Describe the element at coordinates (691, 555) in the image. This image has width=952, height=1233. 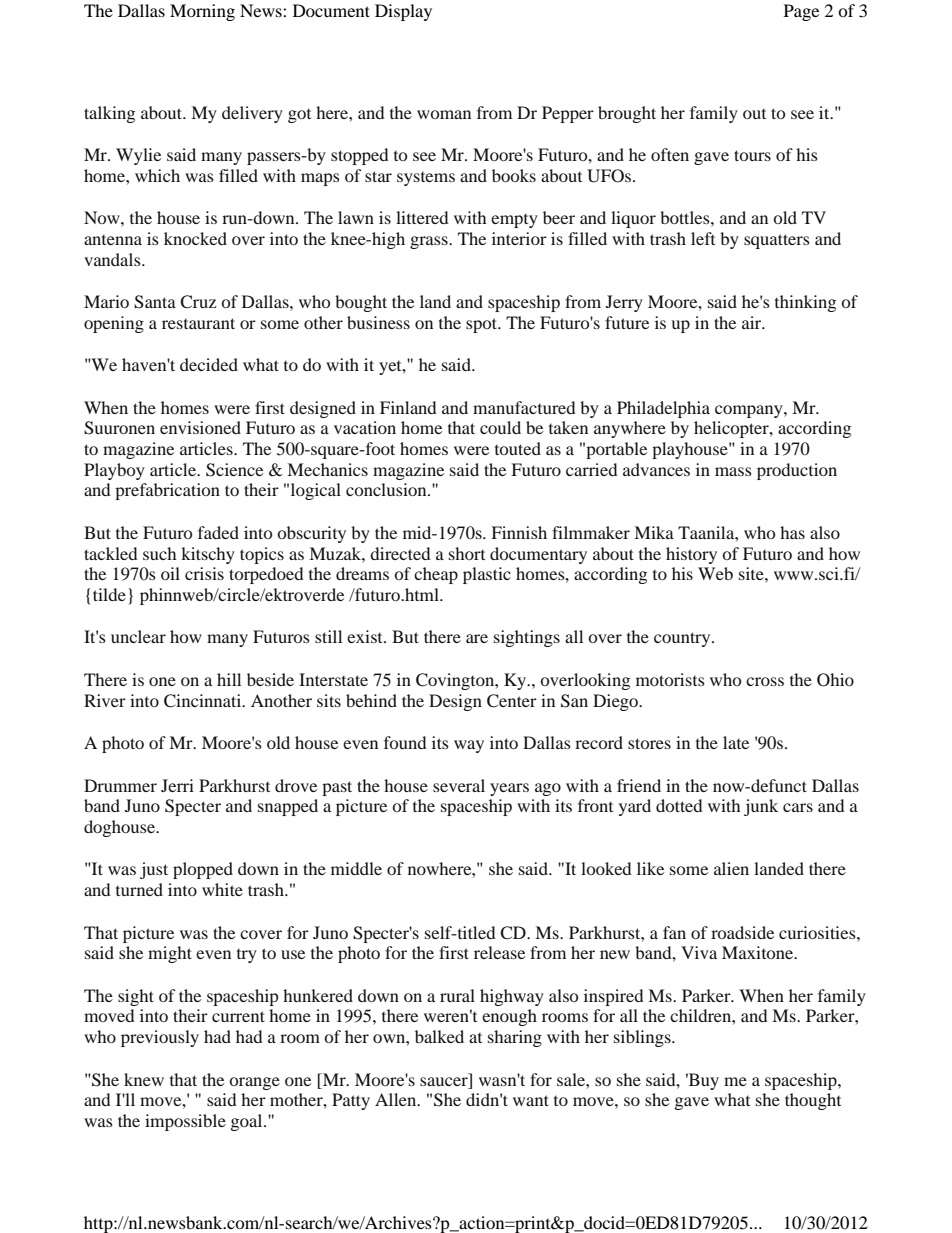
I see `history` at that location.
